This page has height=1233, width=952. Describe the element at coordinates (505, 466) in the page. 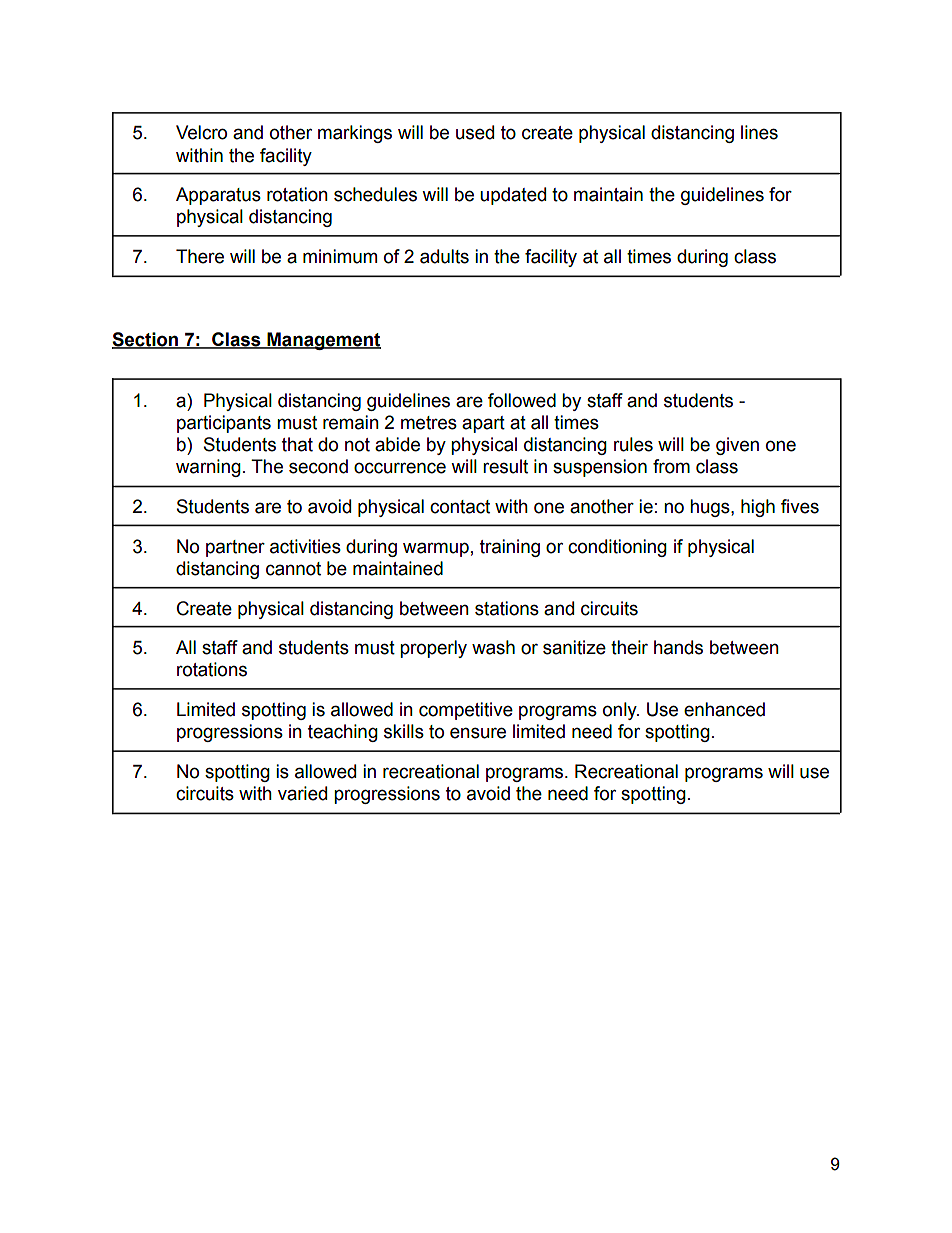

I see `result` at that location.
